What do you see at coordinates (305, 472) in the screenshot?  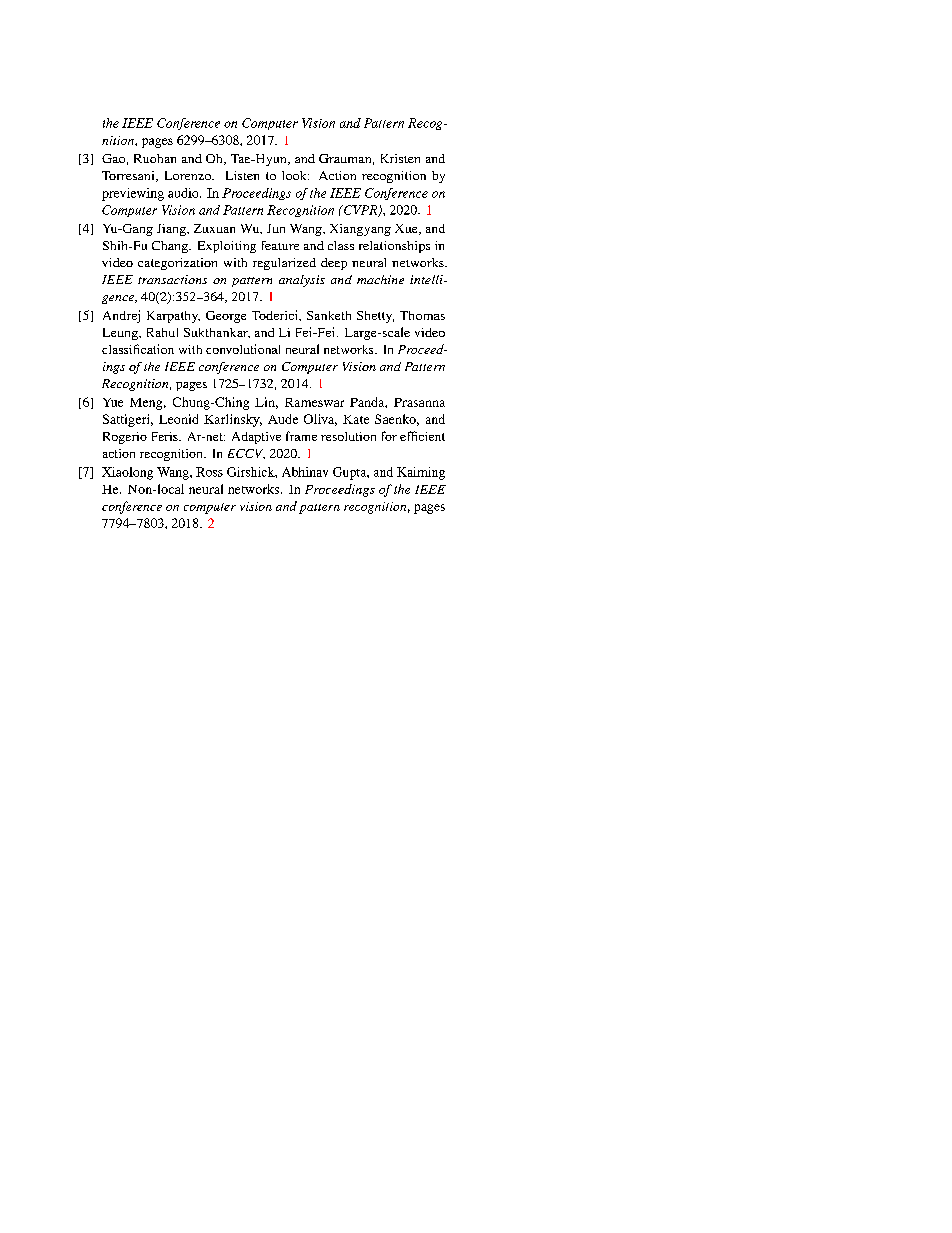 I see `Abhinav` at bounding box center [305, 472].
